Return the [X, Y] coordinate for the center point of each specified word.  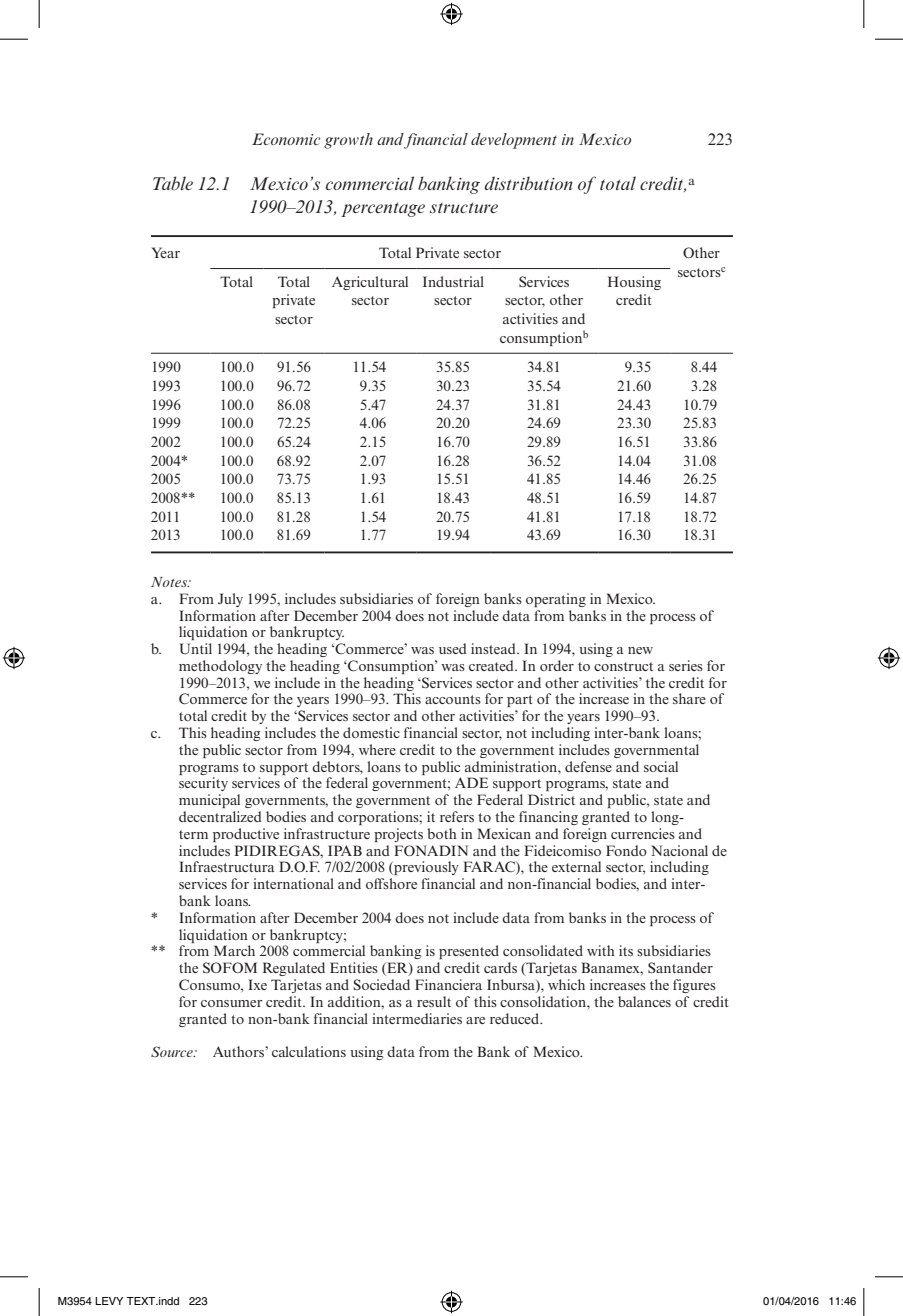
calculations [309, 1051]
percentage [383, 209]
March [234, 950]
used [453, 648]
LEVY [109, 1301]
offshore [391, 883]
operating [556, 600]
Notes [170, 582]
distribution [529, 183]
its [626, 950]
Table [173, 183]
